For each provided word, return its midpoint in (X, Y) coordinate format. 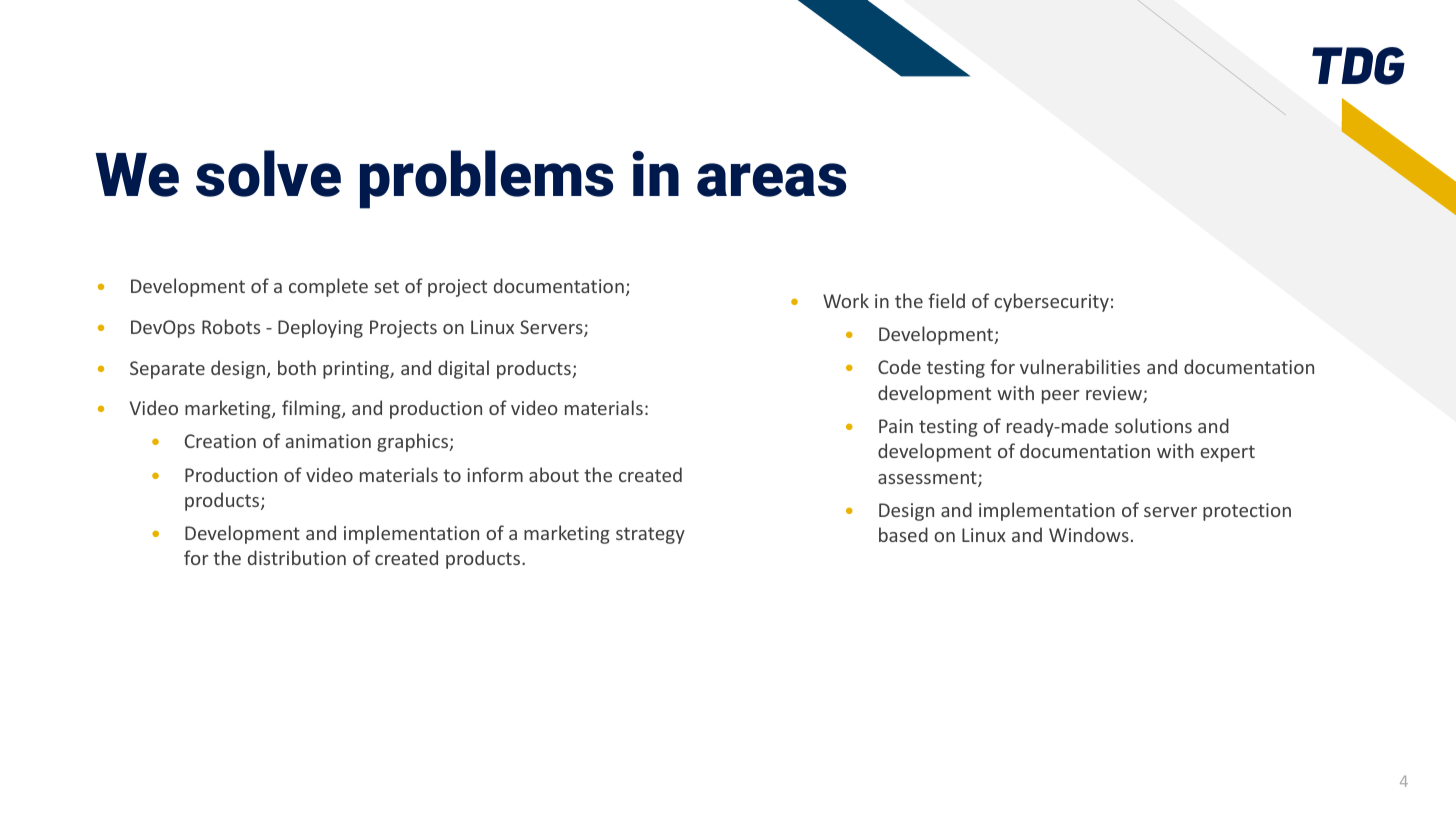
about (554, 474)
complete (328, 287)
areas (771, 180)
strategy (650, 535)
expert (1227, 453)
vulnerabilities (1080, 366)
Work (846, 300)
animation (328, 441)
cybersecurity (1051, 302)
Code (899, 366)
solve (268, 173)
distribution (297, 557)
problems (486, 179)
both (297, 367)
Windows (1089, 534)
